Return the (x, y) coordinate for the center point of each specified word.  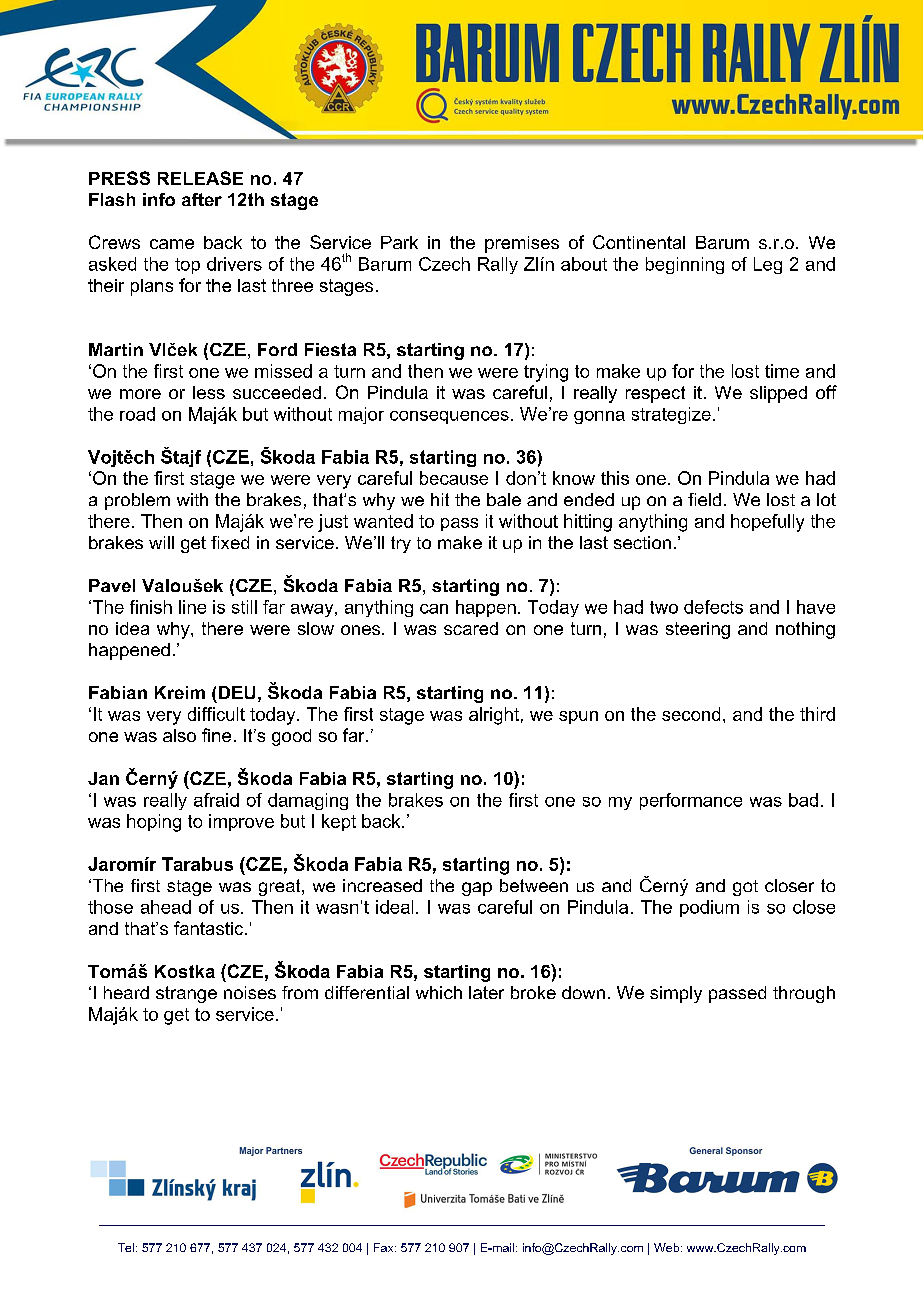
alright (494, 716)
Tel (126, 1247)
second (691, 714)
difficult (216, 714)
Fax (385, 1247)
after (202, 199)
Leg (768, 265)
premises (522, 244)
